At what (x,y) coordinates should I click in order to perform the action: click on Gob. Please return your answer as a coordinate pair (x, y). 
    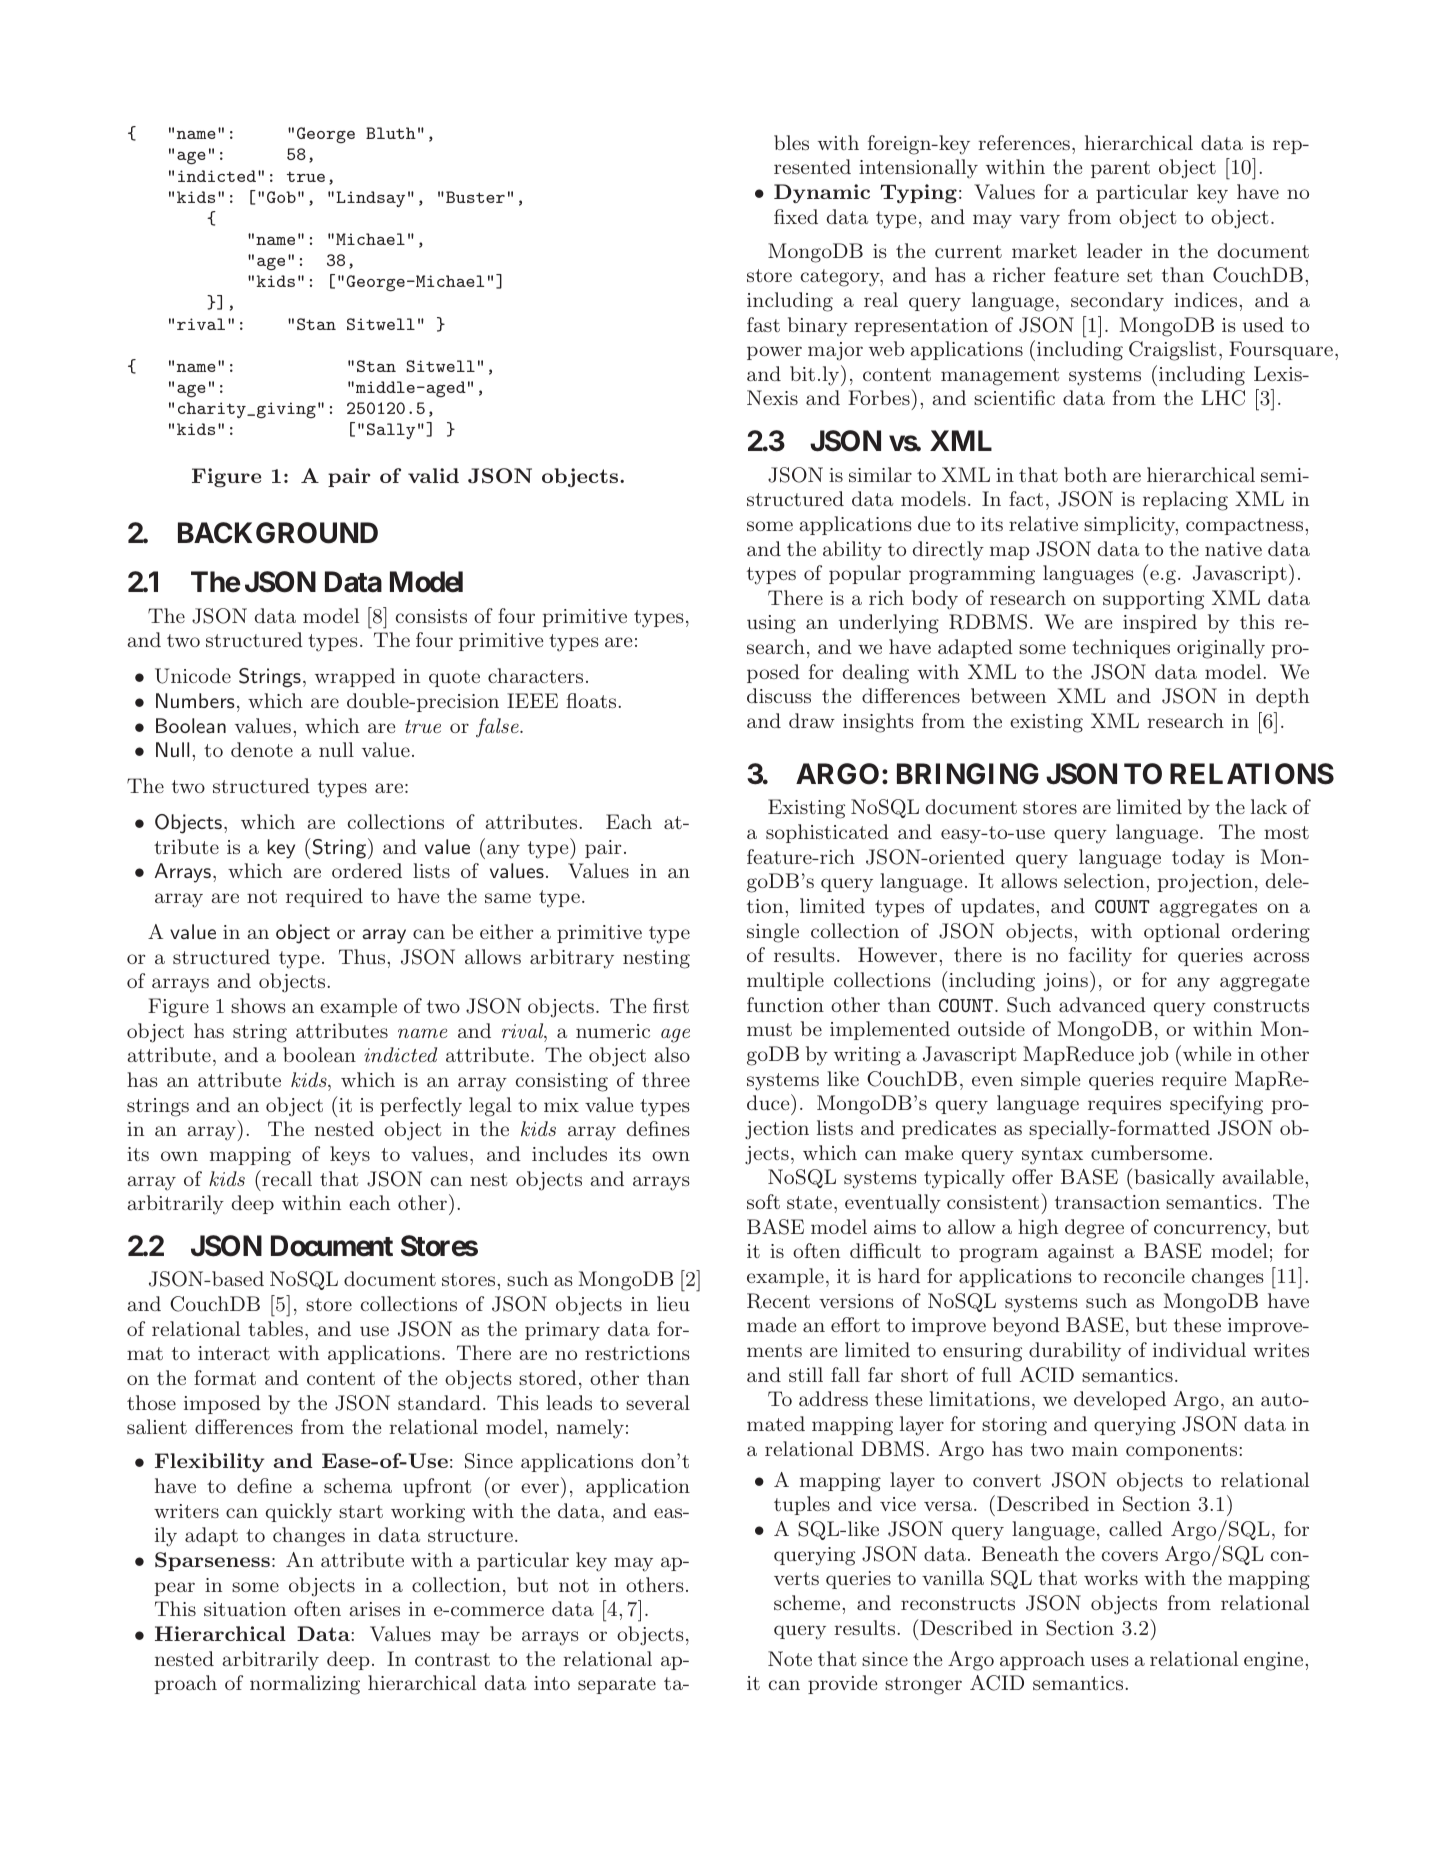
    Looking at the image, I should click on (281, 197).
